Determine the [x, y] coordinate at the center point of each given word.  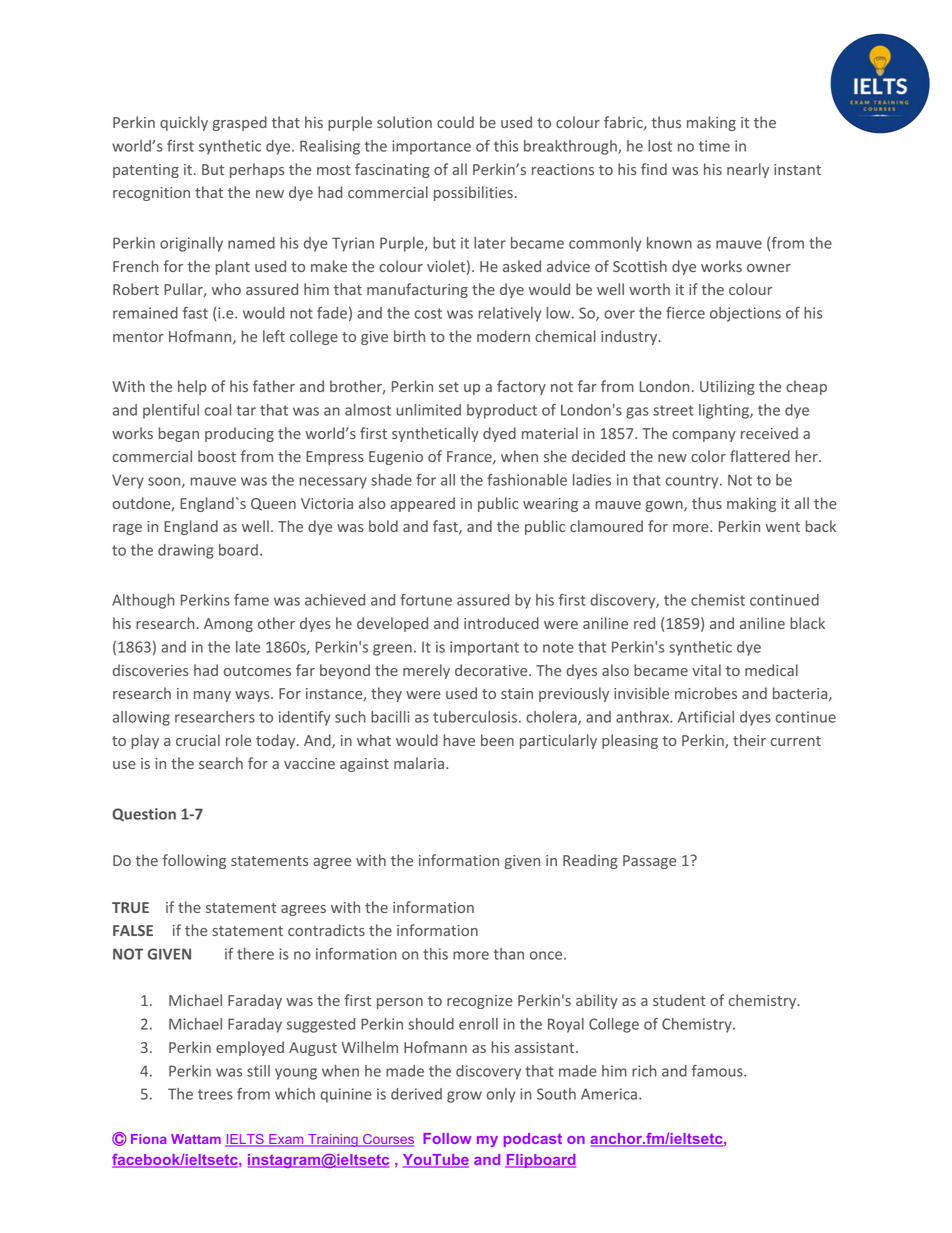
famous [718, 1071]
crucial [198, 740]
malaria [419, 763]
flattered [760, 456]
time [714, 146]
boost [217, 456]
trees [215, 1094]
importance [431, 147]
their [749, 740]
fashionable [527, 480]
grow [464, 1097]
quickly [184, 123]
